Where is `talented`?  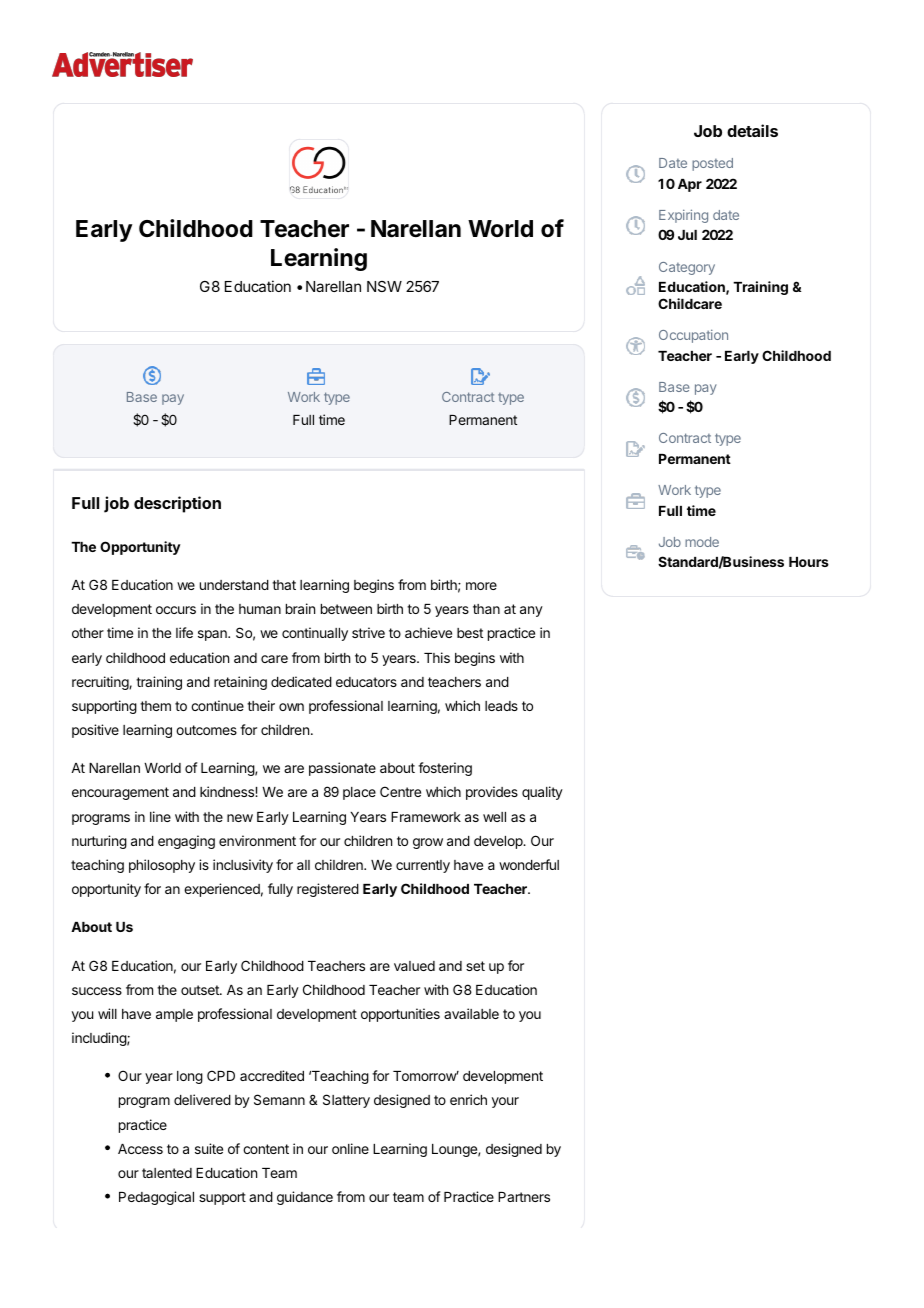 talented is located at coordinates (167, 1173).
